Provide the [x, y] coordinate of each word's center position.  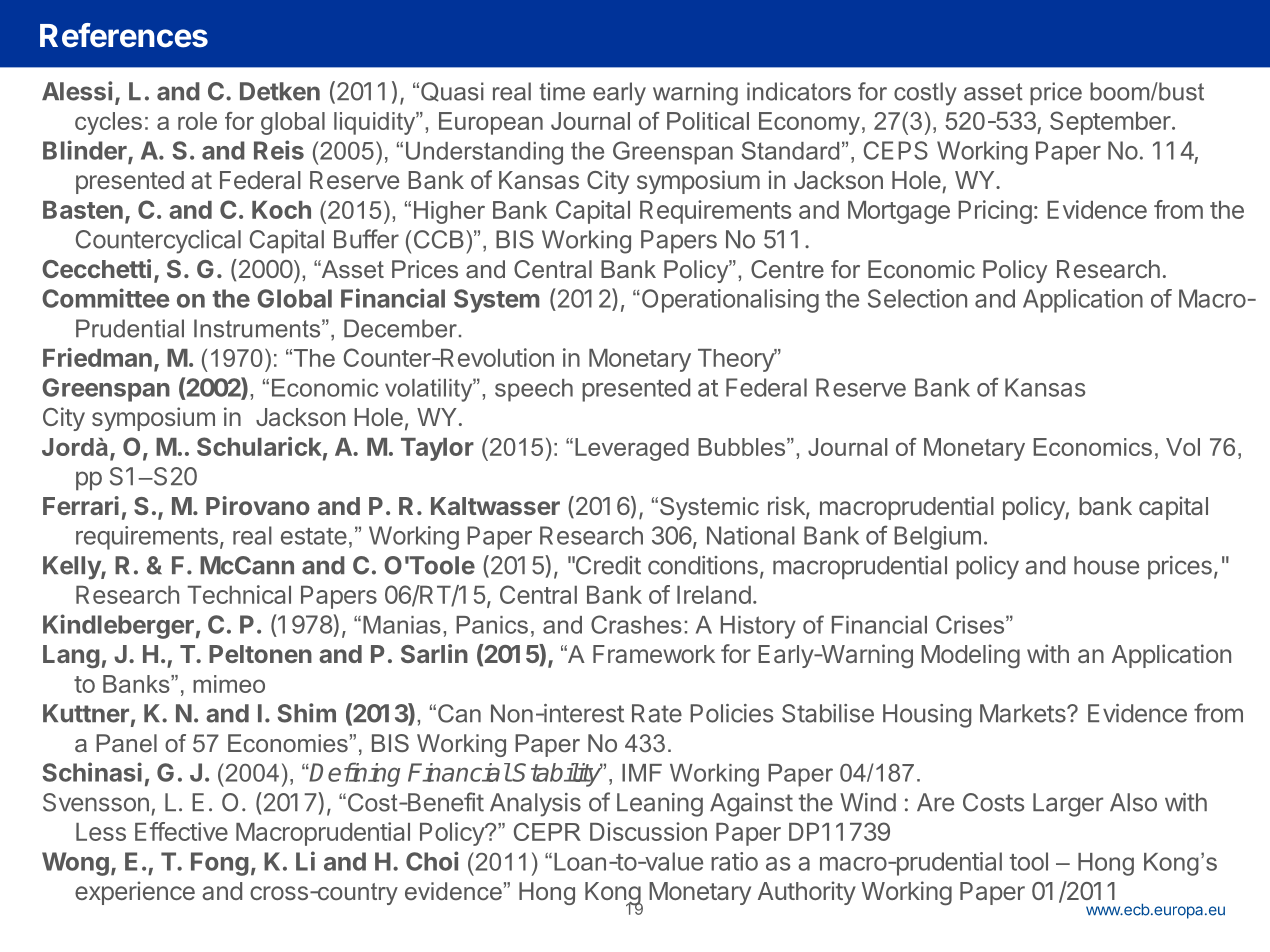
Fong [220, 864]
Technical [239, 594]
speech [534, 390]
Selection [917, 298]
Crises [971, 624]
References [124, 35]
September [1110, 123]
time [562, 91]
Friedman [97, 357]
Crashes [636, 624]
